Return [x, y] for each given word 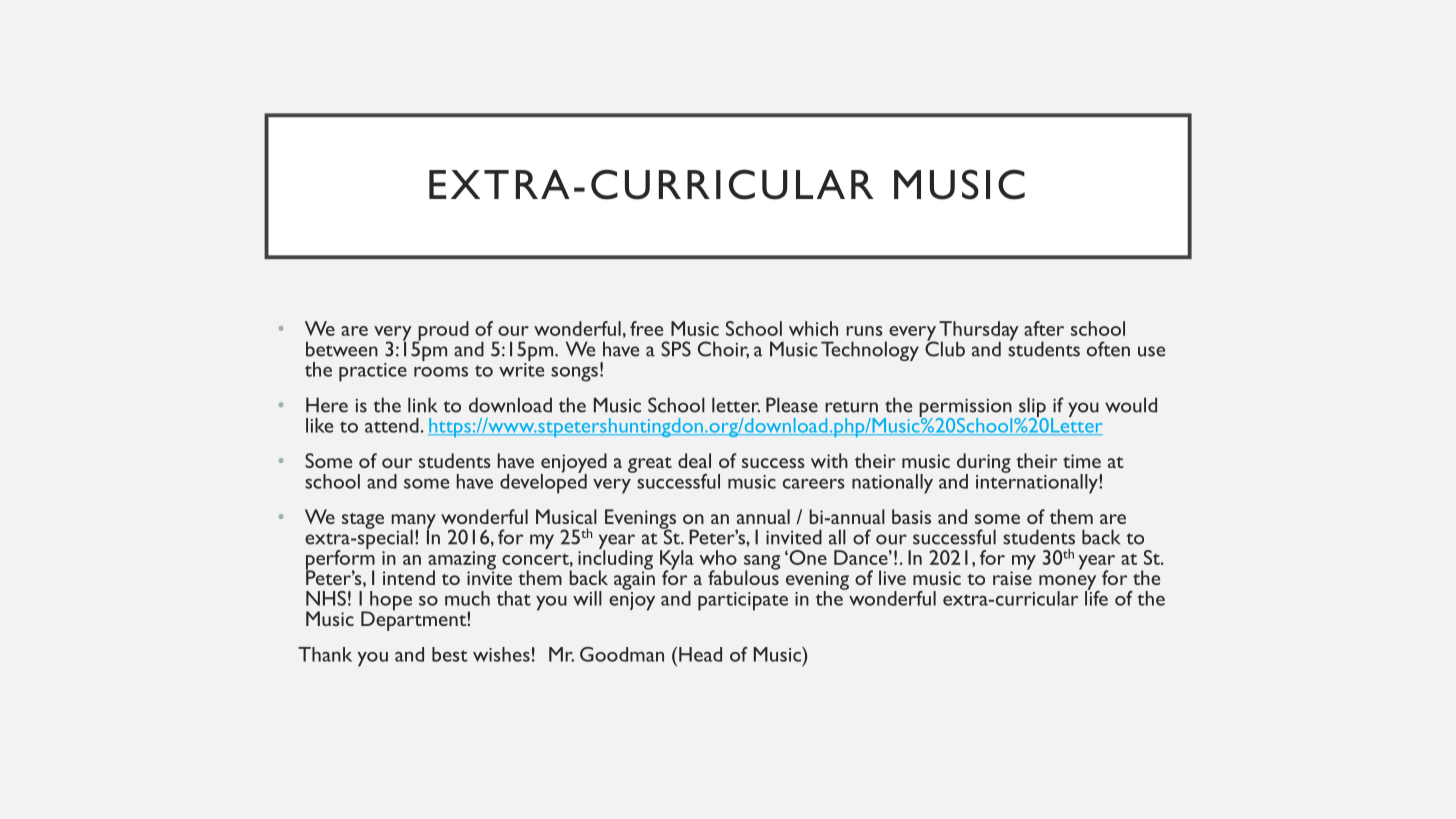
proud [442, 332]
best [450, 654]
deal [694, 460]
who [718, 557]
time [1082, 461]
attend [392, 425]
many [414, 522]
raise [1012, 577]
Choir [723, 350]
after [1044, 328]
